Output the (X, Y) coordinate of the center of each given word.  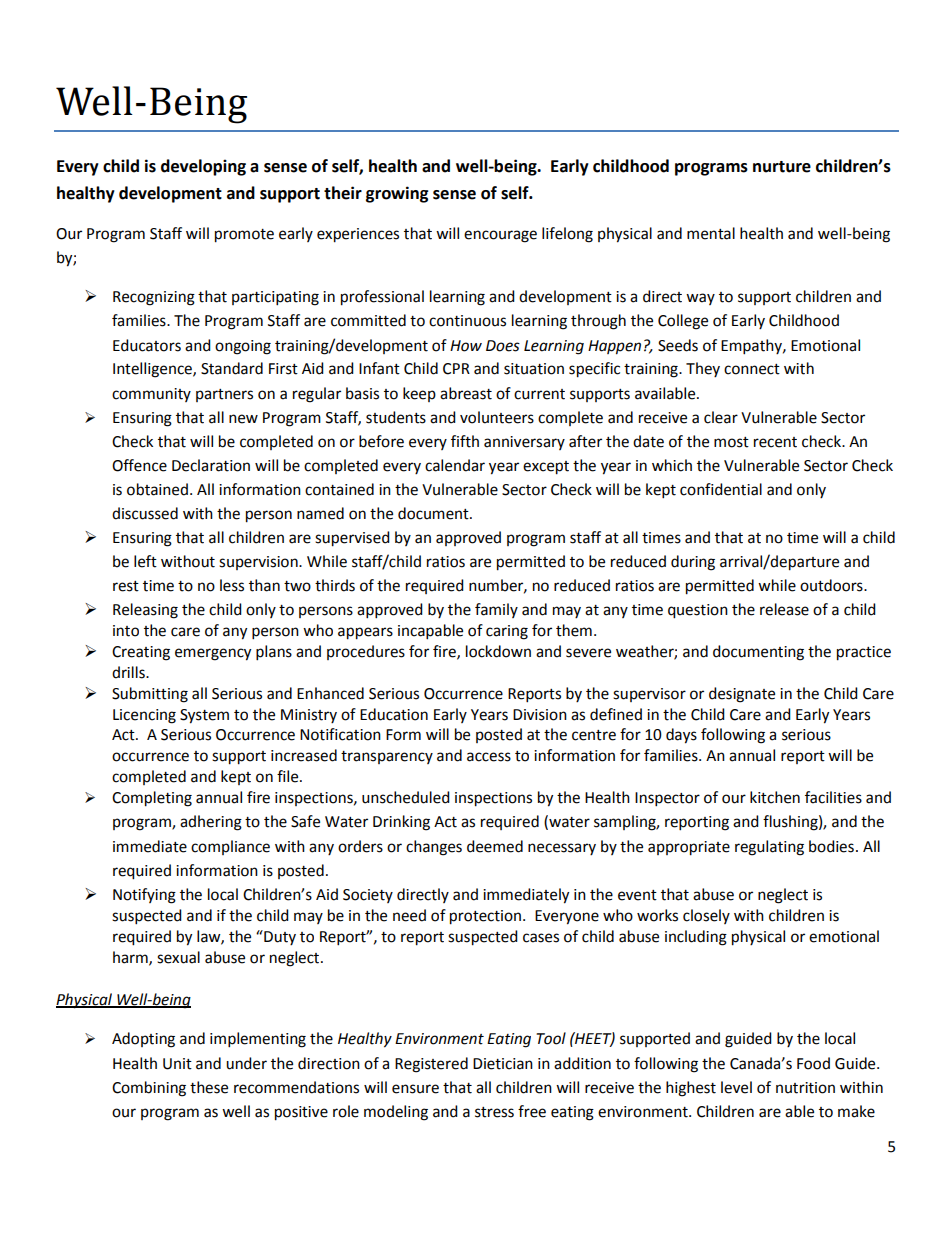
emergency (213, 654)
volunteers (497, 417)
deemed (495, 846)
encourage (500, 236)
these (209, 1087)
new (243, 419)
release (784, 609)
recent (775, 442)
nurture (782, 167)
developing (203, 167)
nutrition (805, 1088)
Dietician (503, 1064)
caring (507, 632)
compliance (230, 847)
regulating (769, 848)
